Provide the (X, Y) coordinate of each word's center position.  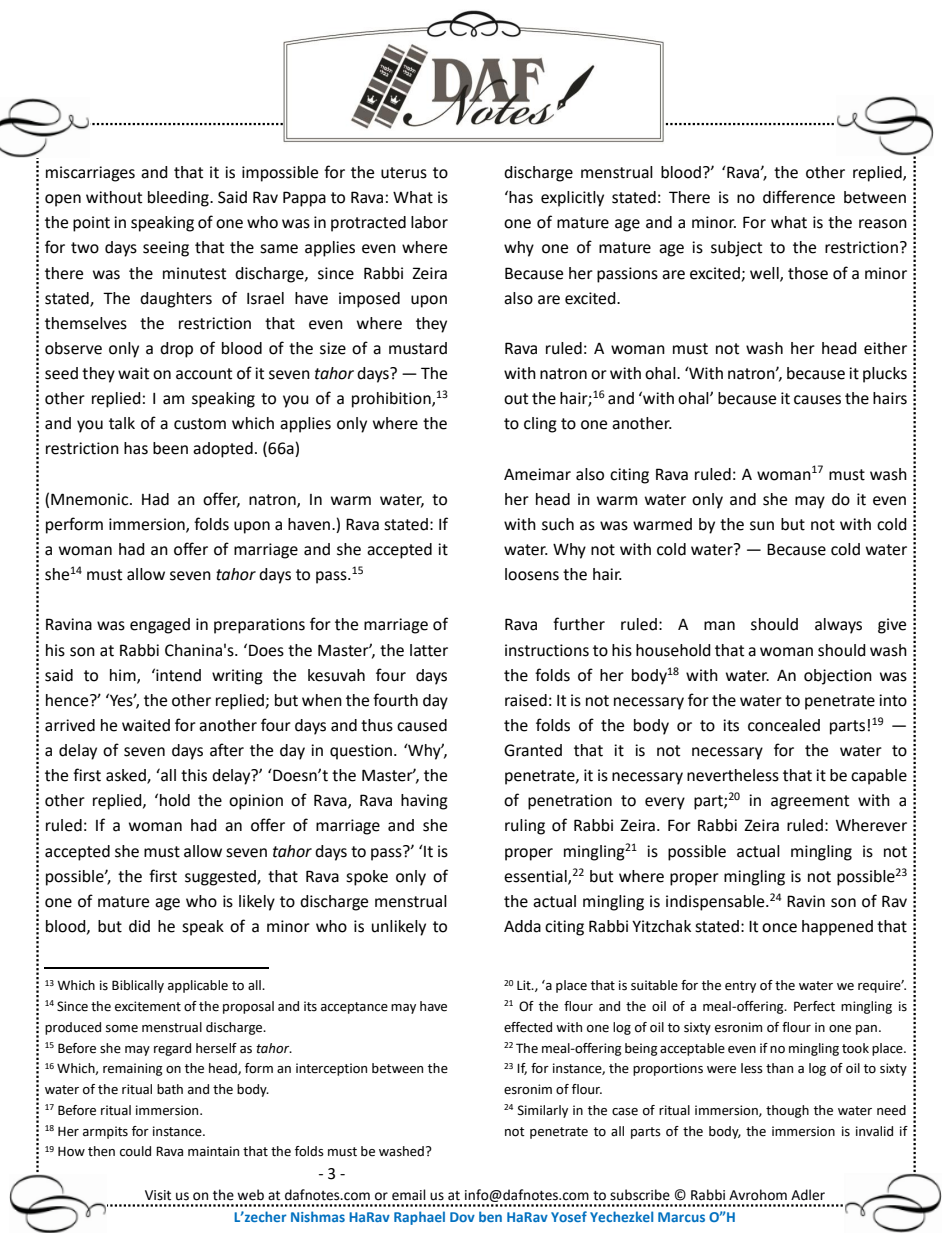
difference (799, 197)
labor (429, 222)
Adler (808, 1195)
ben (490, 1216)
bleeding (179, 199)
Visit (158, 1195)
